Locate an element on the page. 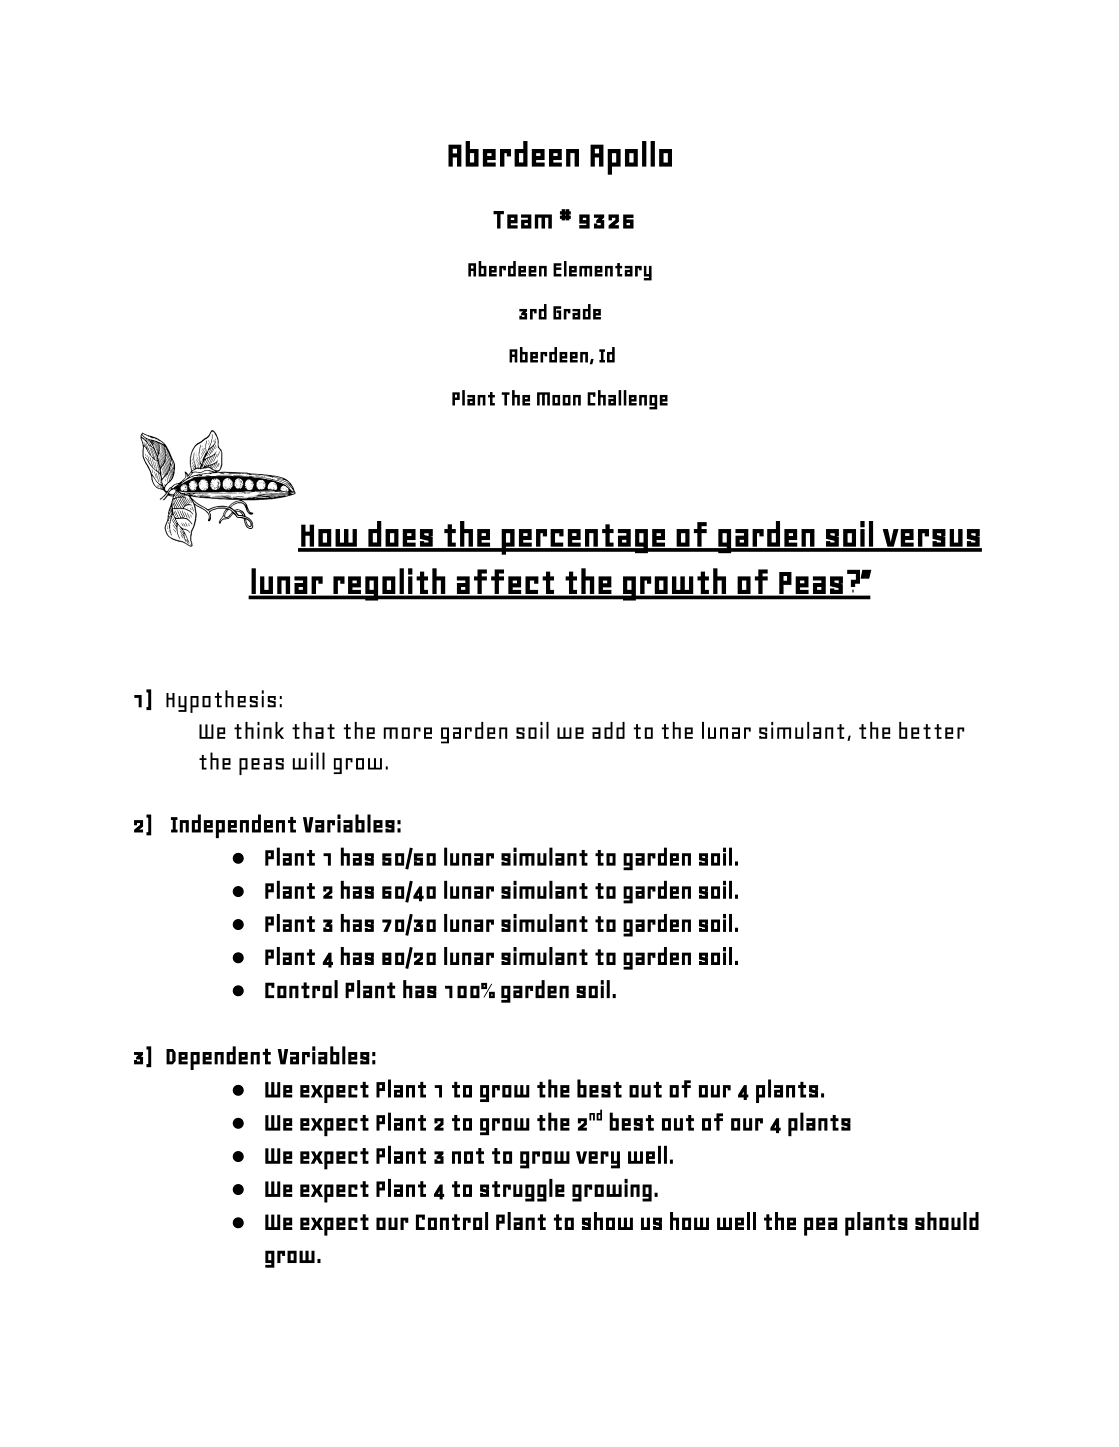 The height and width of the document is (1447, 1119). very is located at coordinates (598, 1160).
